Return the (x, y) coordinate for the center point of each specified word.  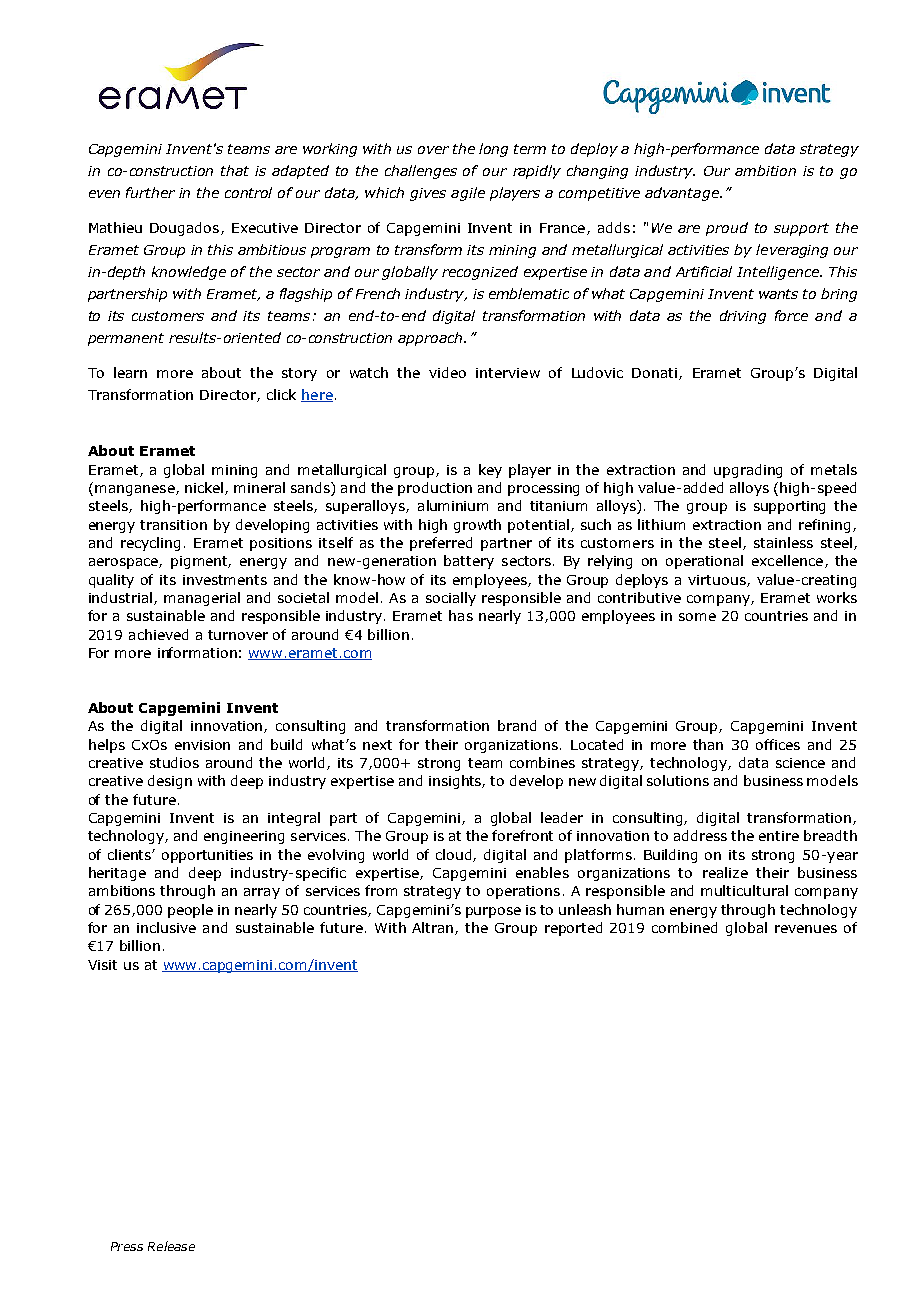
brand (517, 725)
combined (684, 927)
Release (171, 1246)
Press (127, 1246)
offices (778, 744)
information (197, 652)
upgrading (748, 471)
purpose (493, 912)
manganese (136, 490)
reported (573, 929)
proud (727, 229)
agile (468, 194)
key (490, 471)
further (150, 192)
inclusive (166, 927)
